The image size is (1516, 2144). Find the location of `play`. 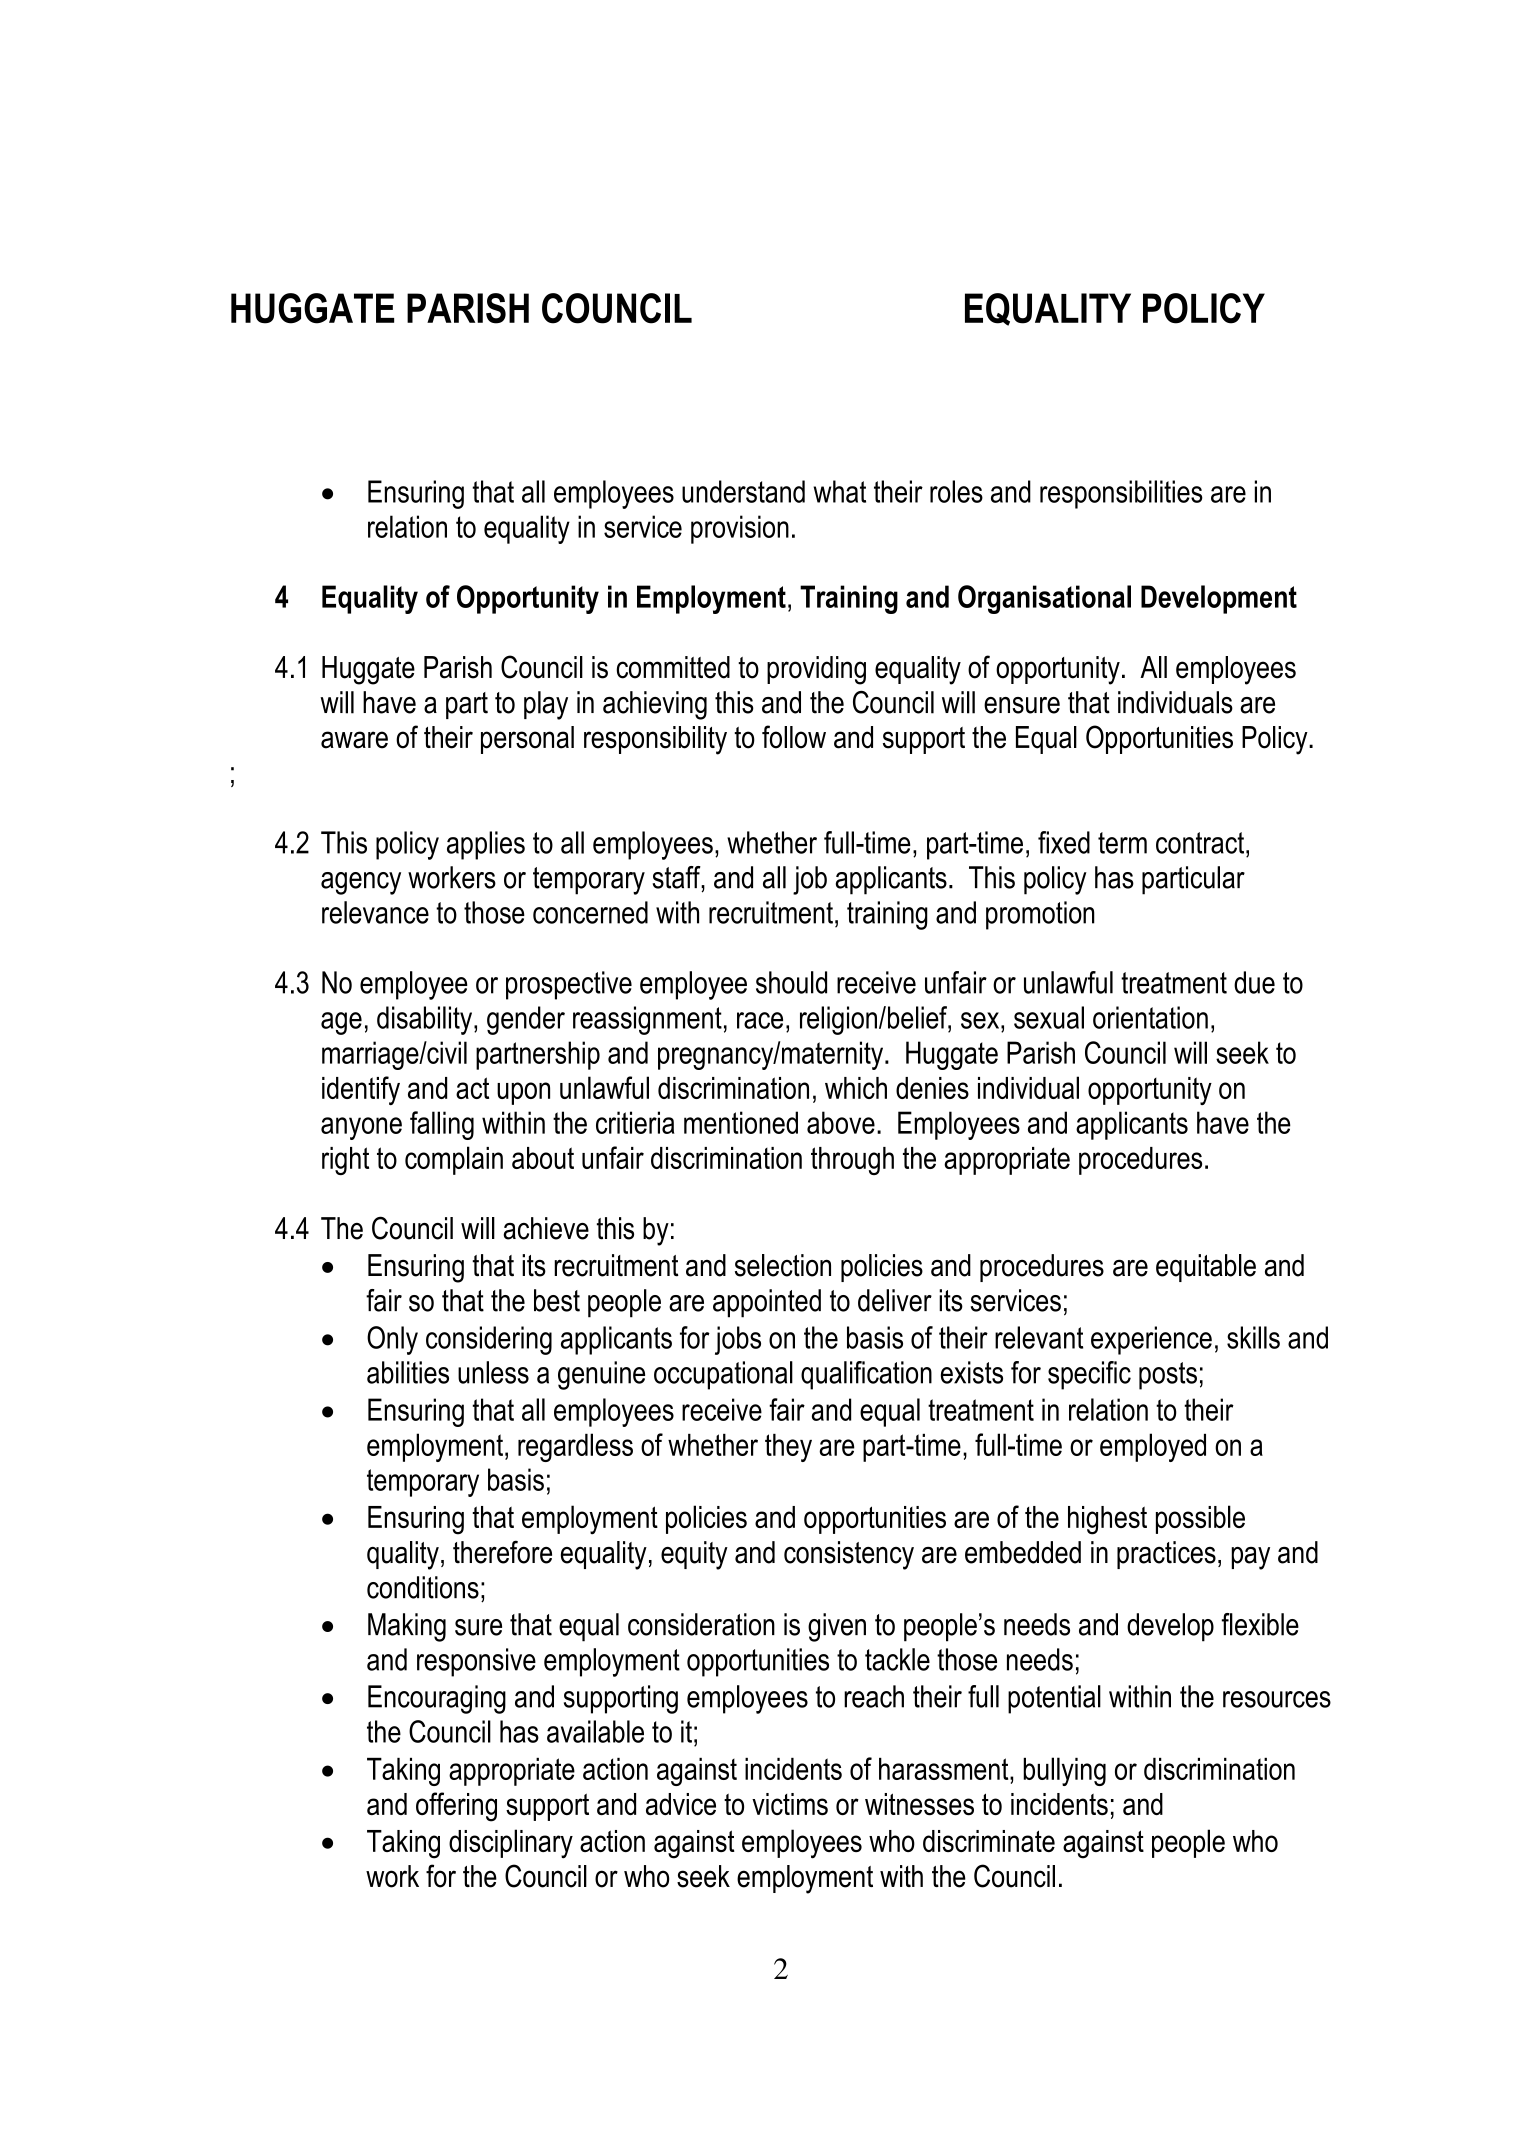

play is located at coordinates (546, 705).
